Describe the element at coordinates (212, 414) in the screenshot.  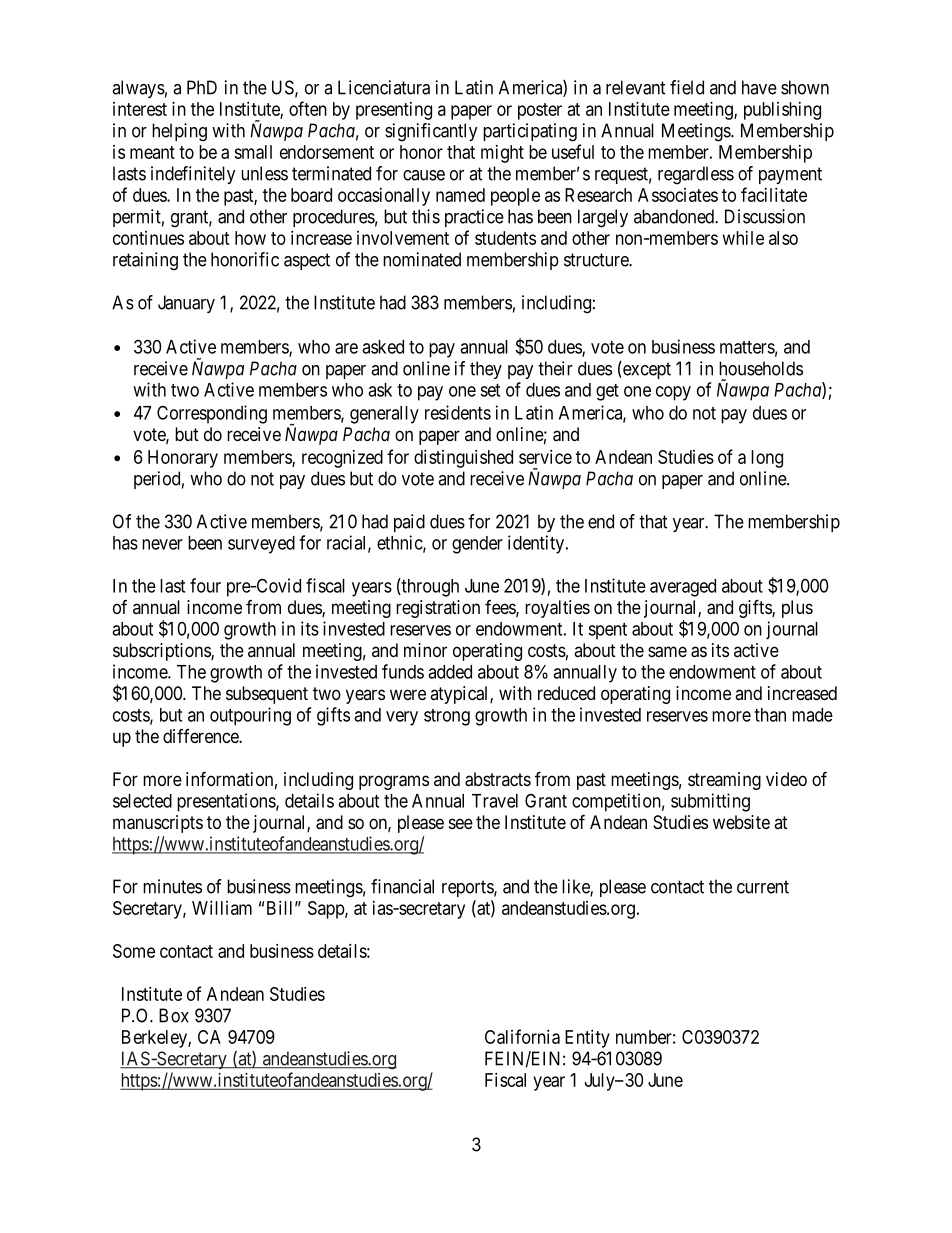
I see `Corresponding` at that location.
